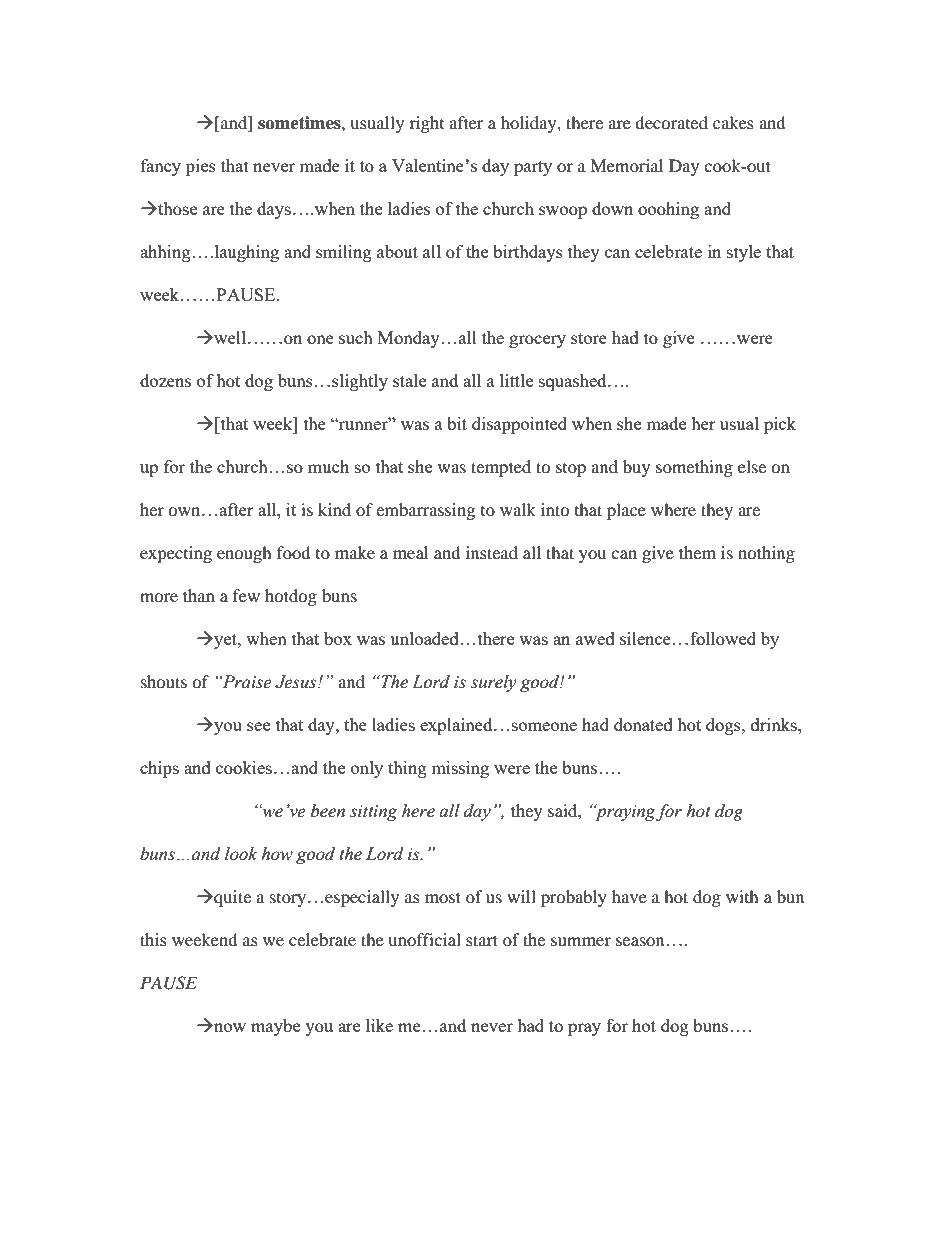 This screenshot has width=952, height=1233. Describe the element at coordinates (229, 1027) in the screenshot. I see `now` at that location.
